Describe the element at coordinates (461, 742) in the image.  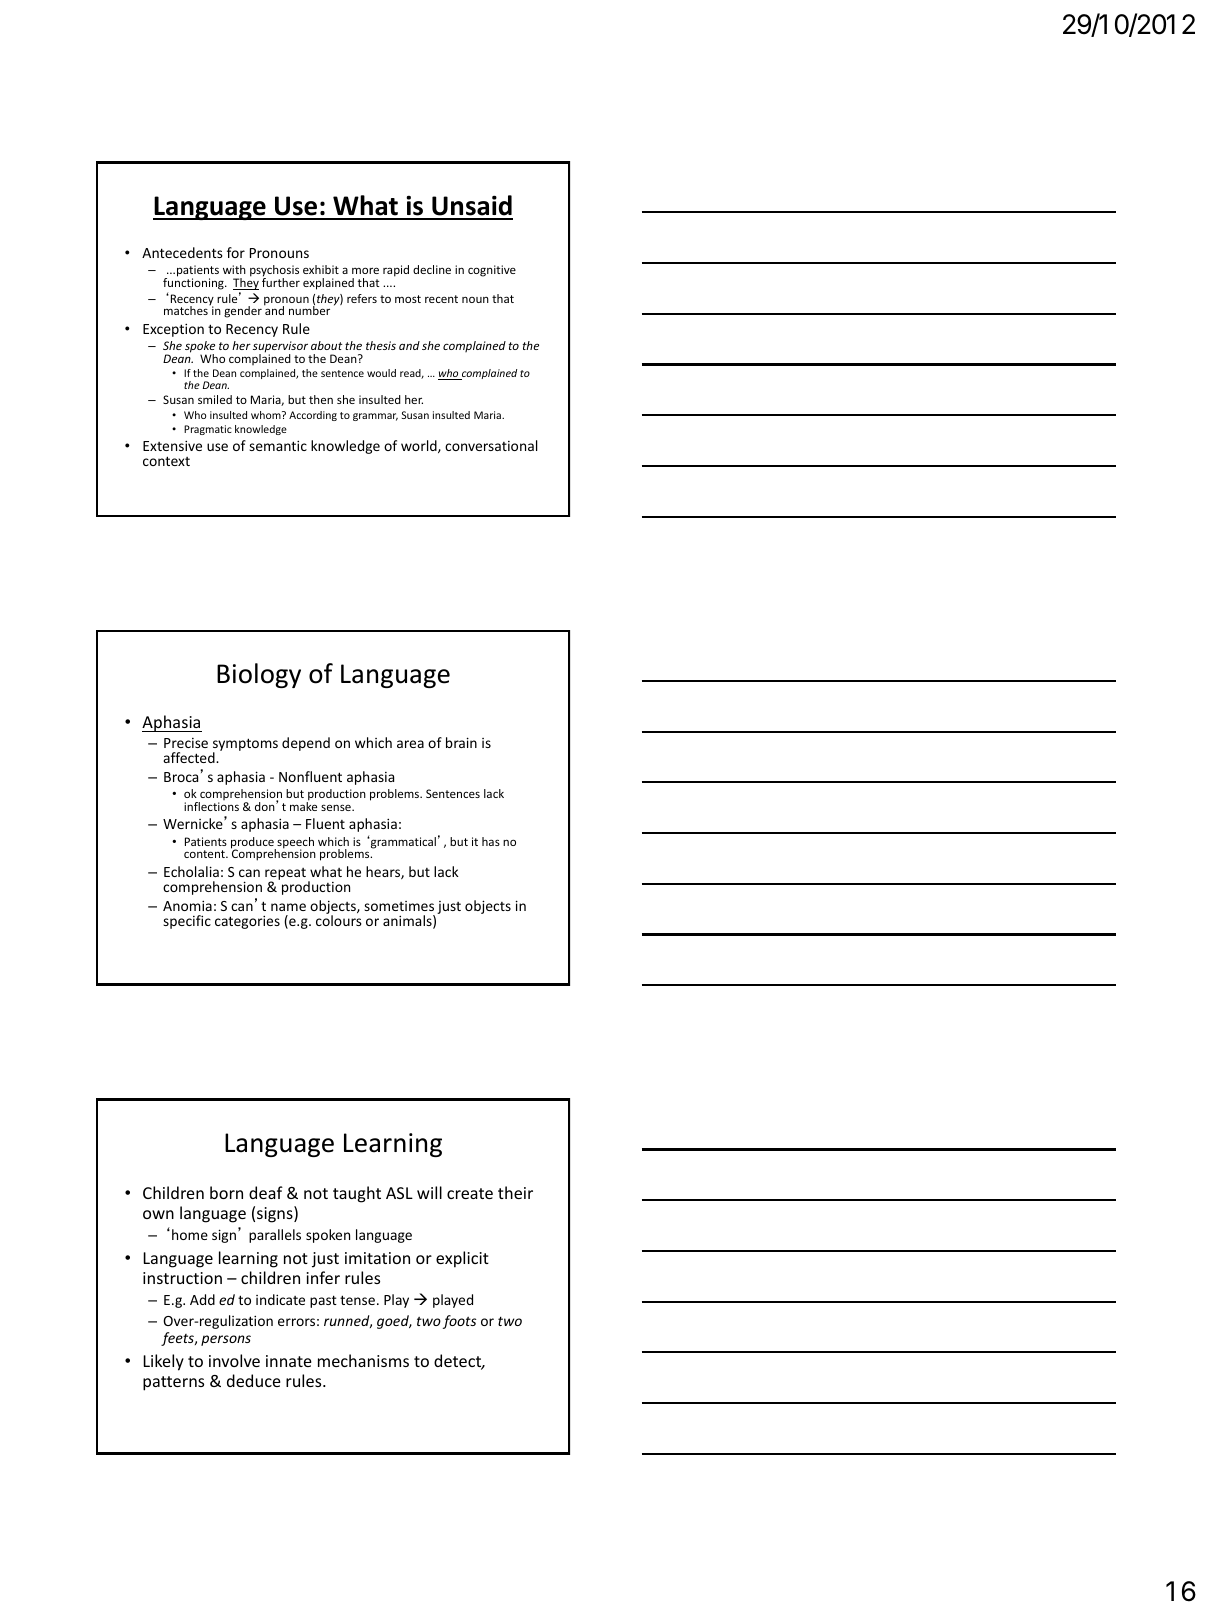
I see `brain` at that location.
